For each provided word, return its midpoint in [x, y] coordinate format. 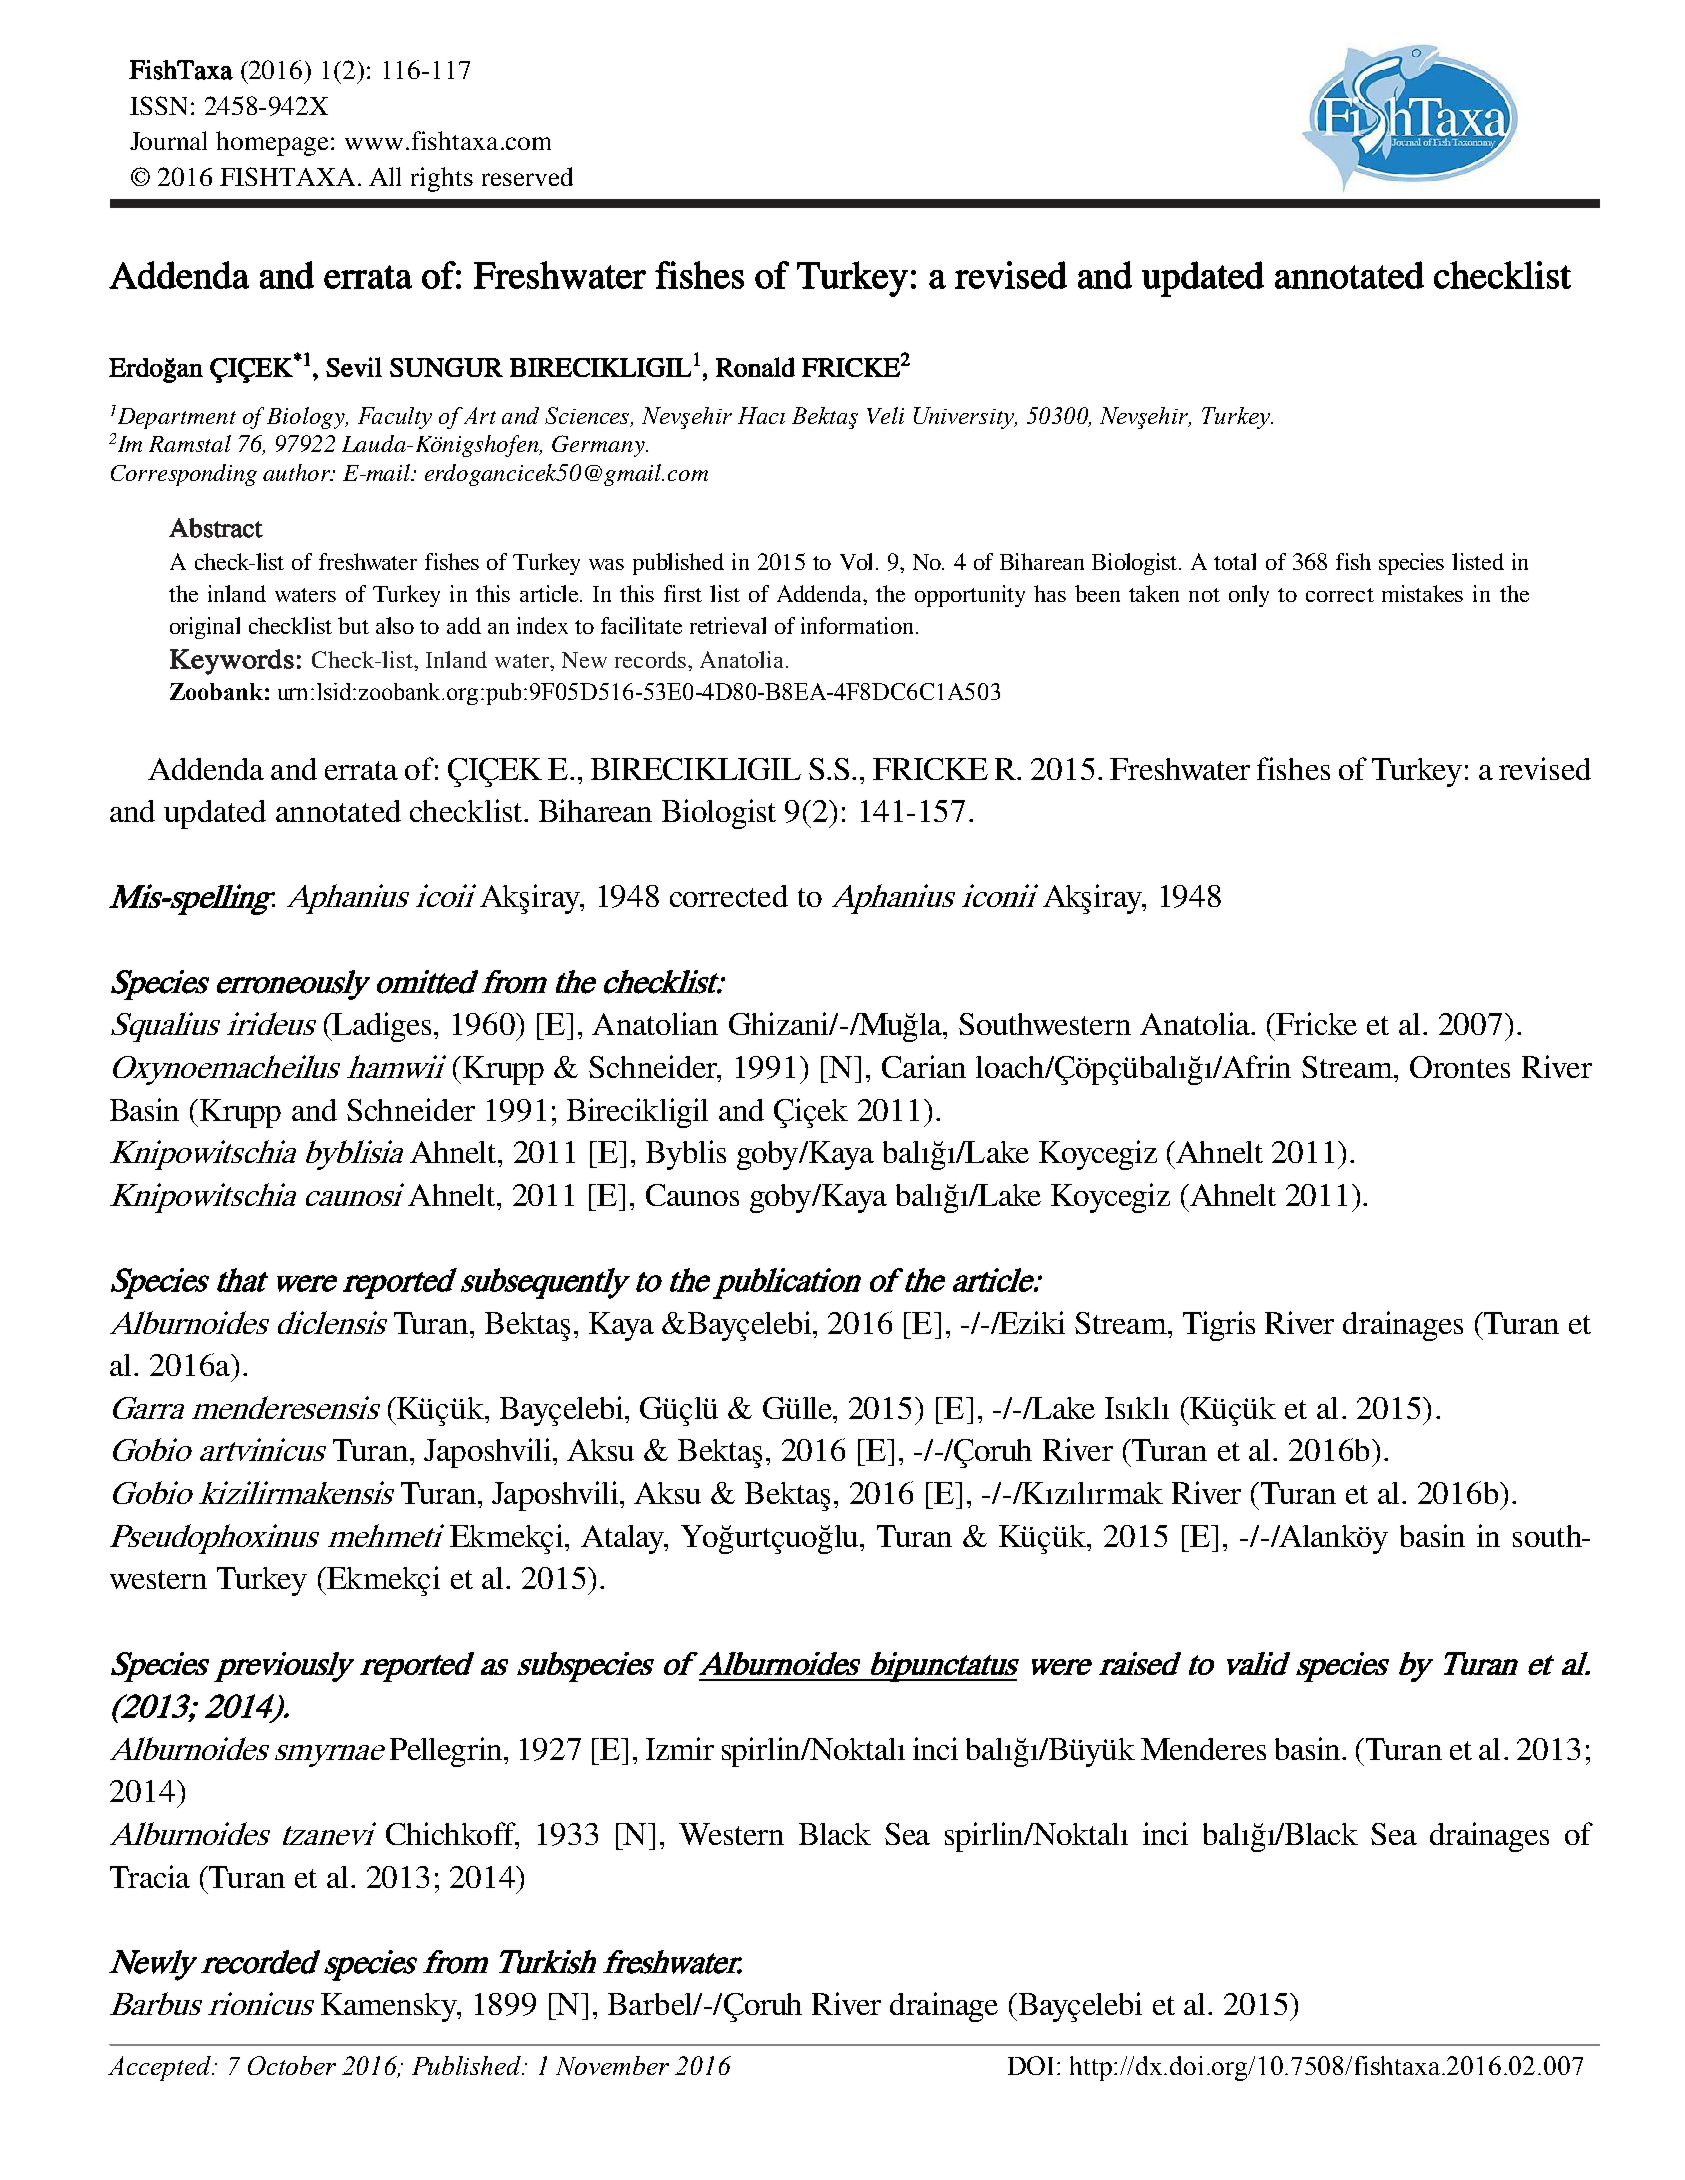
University [965, 418]
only [1249, 596]
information [859, 625]
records [650, 659]
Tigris [1219, 1326]
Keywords [232, 662]
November [612, 2065]
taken [1154, 593]
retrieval [728, 625]
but [353, 625]
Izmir [680, 1748]
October [292, 2065]
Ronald [755, 367]
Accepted [161, 2068]
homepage [274, 143]
